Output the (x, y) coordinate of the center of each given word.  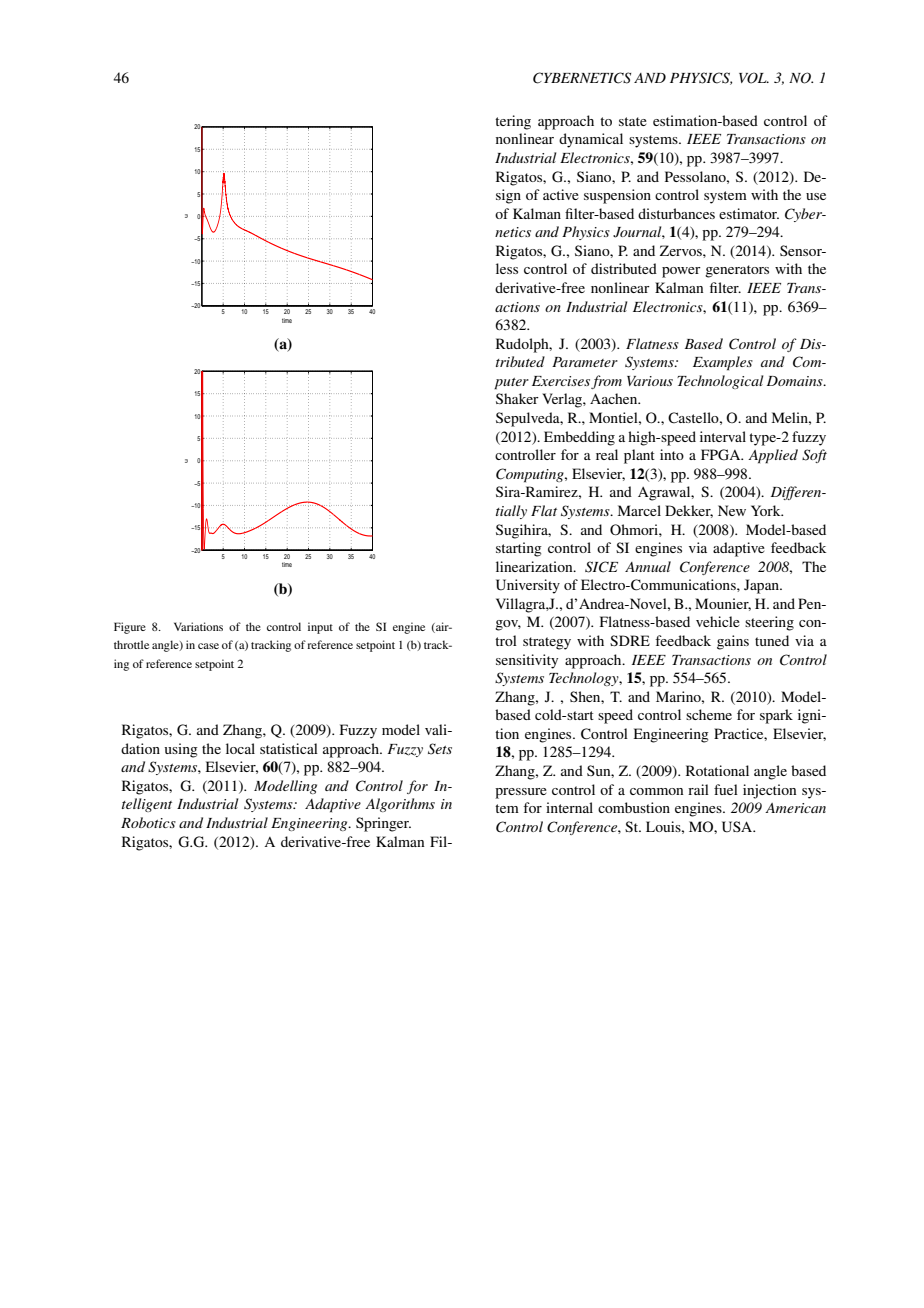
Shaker (517, 398)
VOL (754, 78)
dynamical (591, 140)
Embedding (579, 438)
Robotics (148, 822)
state (633, 121)
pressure (521, 793)
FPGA (722, 455)
